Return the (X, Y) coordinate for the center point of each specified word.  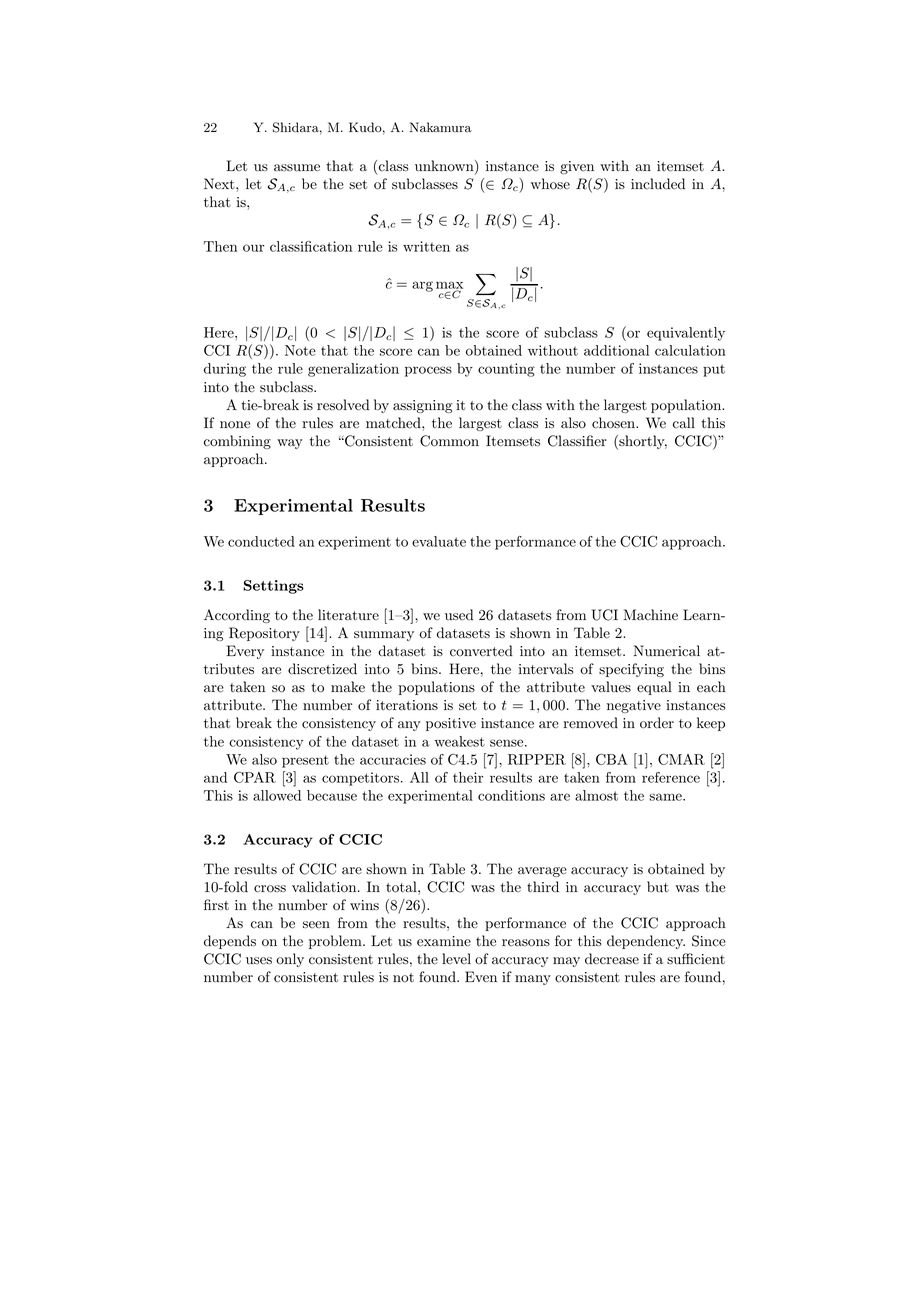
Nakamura (440, 127)
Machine (650, 615)
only (290, 960)
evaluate (439, 541)
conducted (261, 541)
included (658, 184)
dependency (646, 942)
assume (297, 168)
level (456, 959)
